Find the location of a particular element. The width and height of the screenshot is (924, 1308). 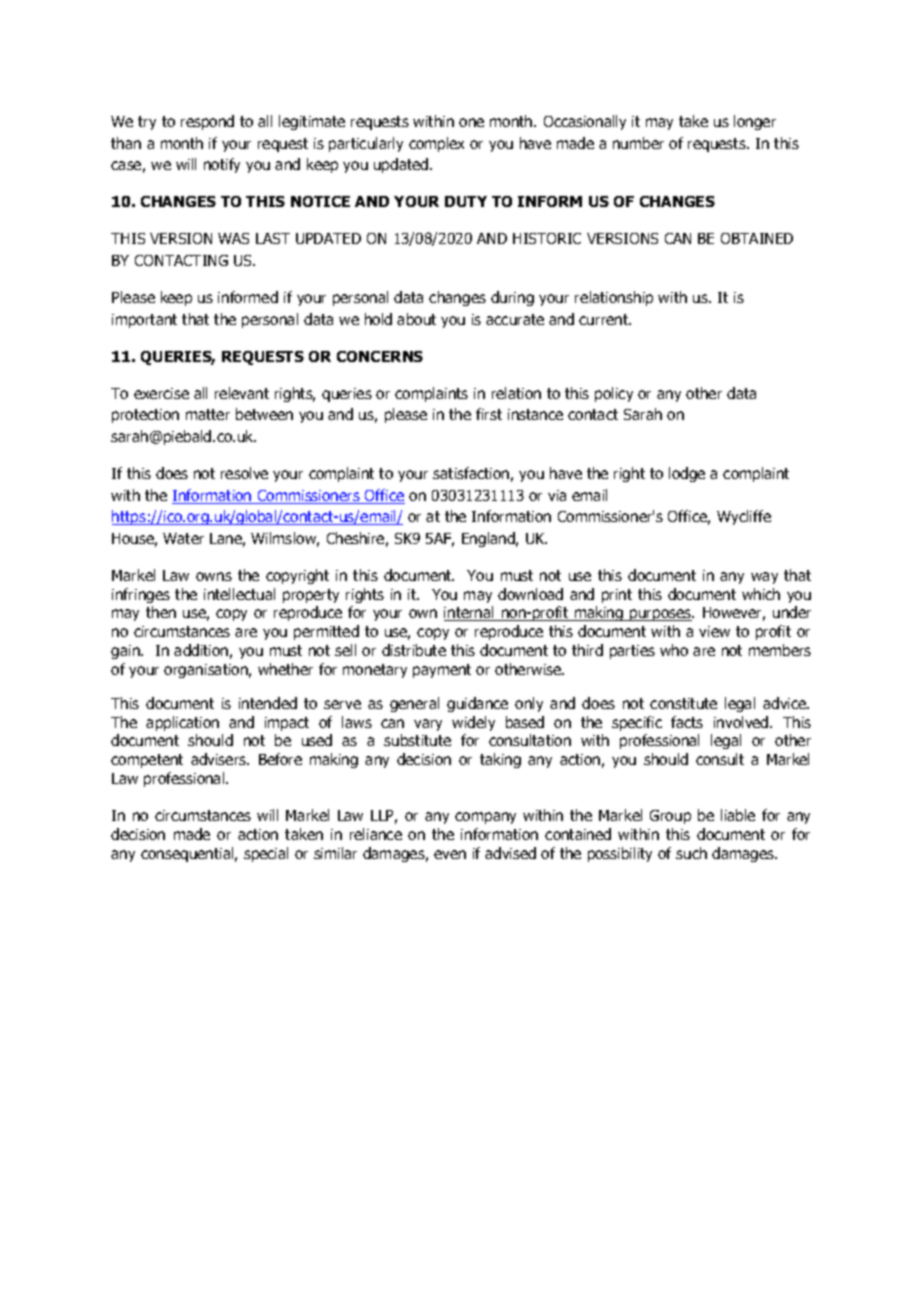

special is located at coordinates (266, 854).
